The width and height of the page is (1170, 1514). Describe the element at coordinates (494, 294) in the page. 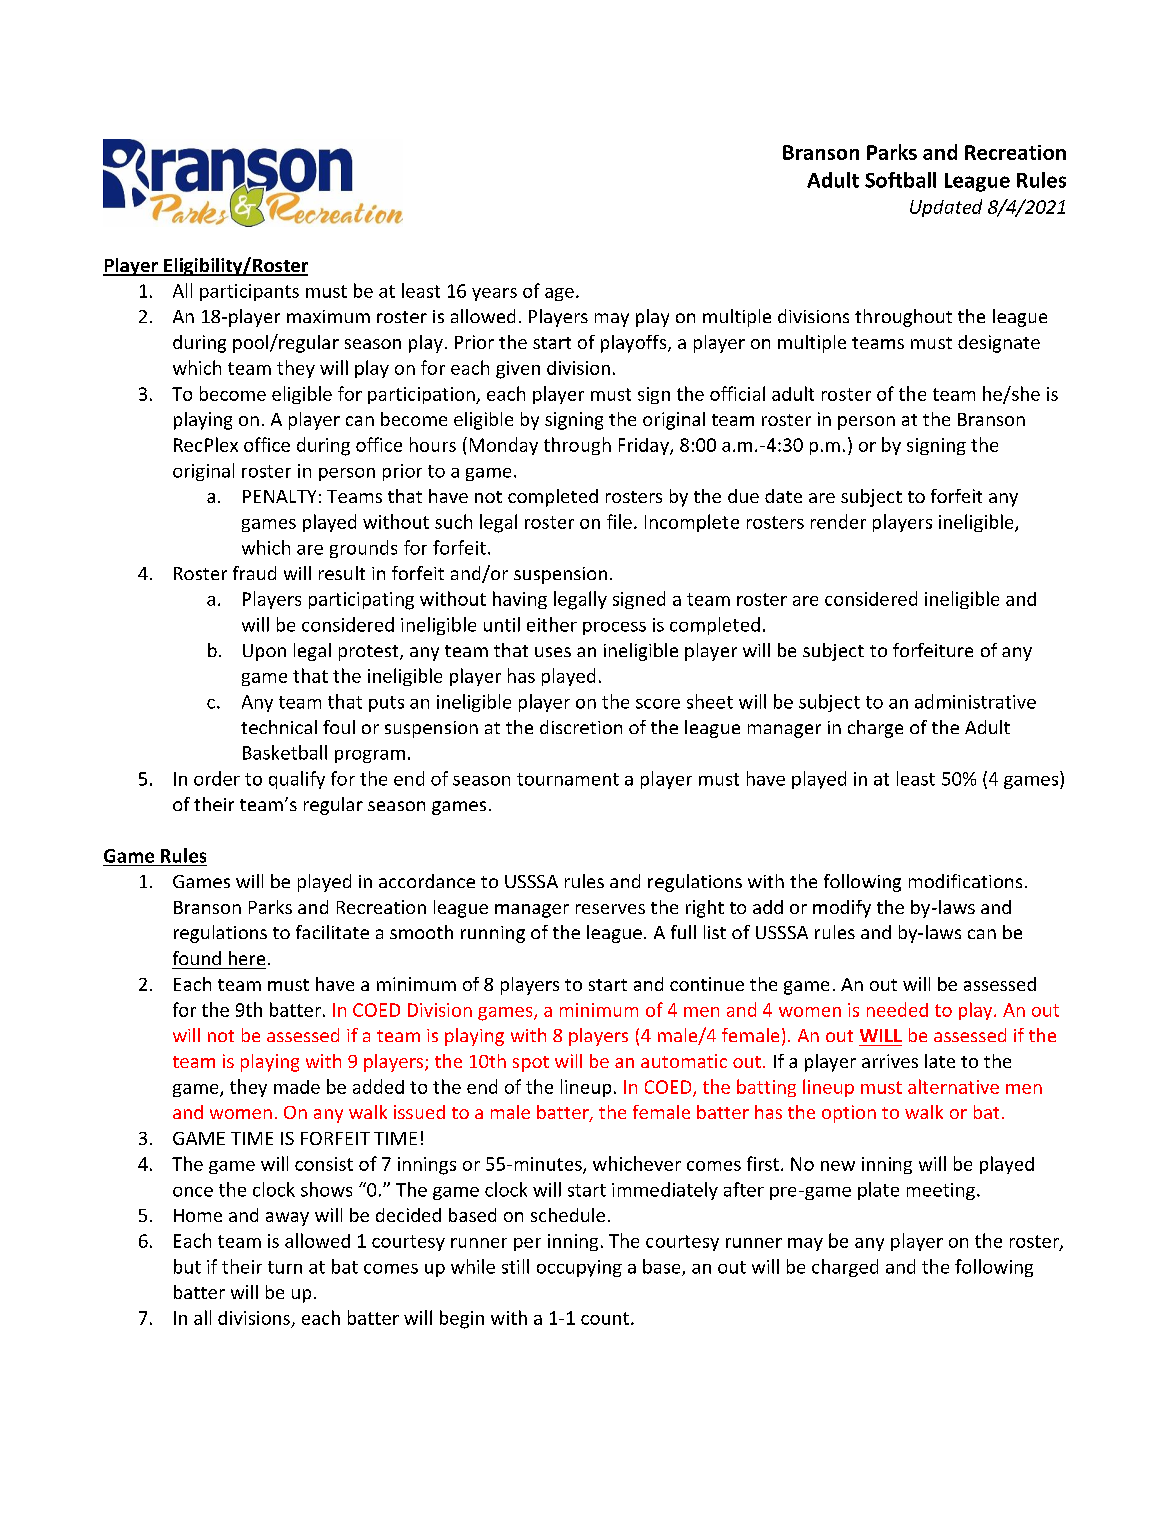

I see `years` at that location.
